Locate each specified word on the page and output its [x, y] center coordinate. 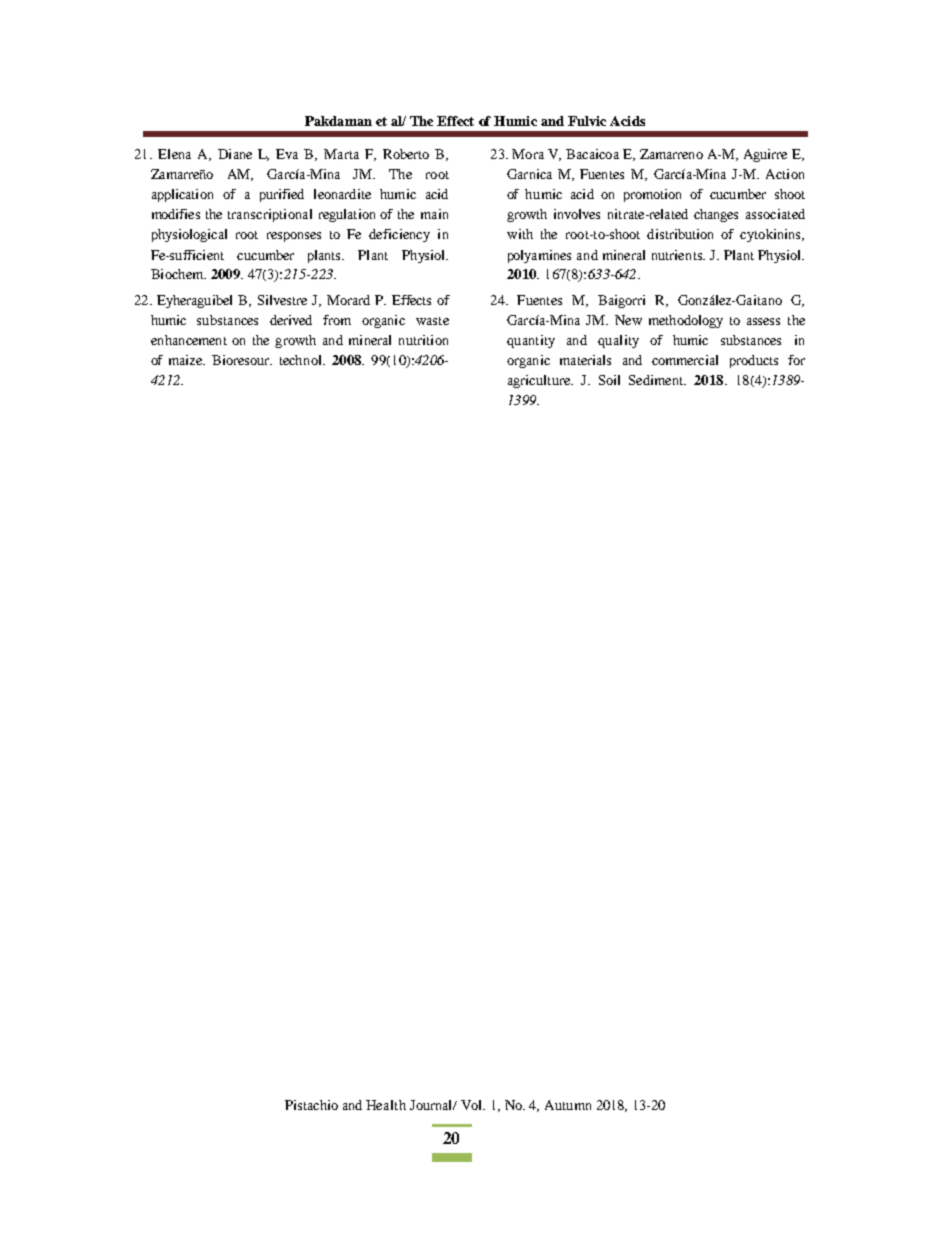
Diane [235, 154]
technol [302, 360]
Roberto [406, 154]
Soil [609, 380]
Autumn [568, 1105]
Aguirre [765, 155]
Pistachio [311, 1105]
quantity [531, 341]
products [754, 361]
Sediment [657, 380]
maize [186, 360]
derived [291, 320]
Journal [432, 1105]
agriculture [540, 381]
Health [386, 1105]
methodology [686, 321]
